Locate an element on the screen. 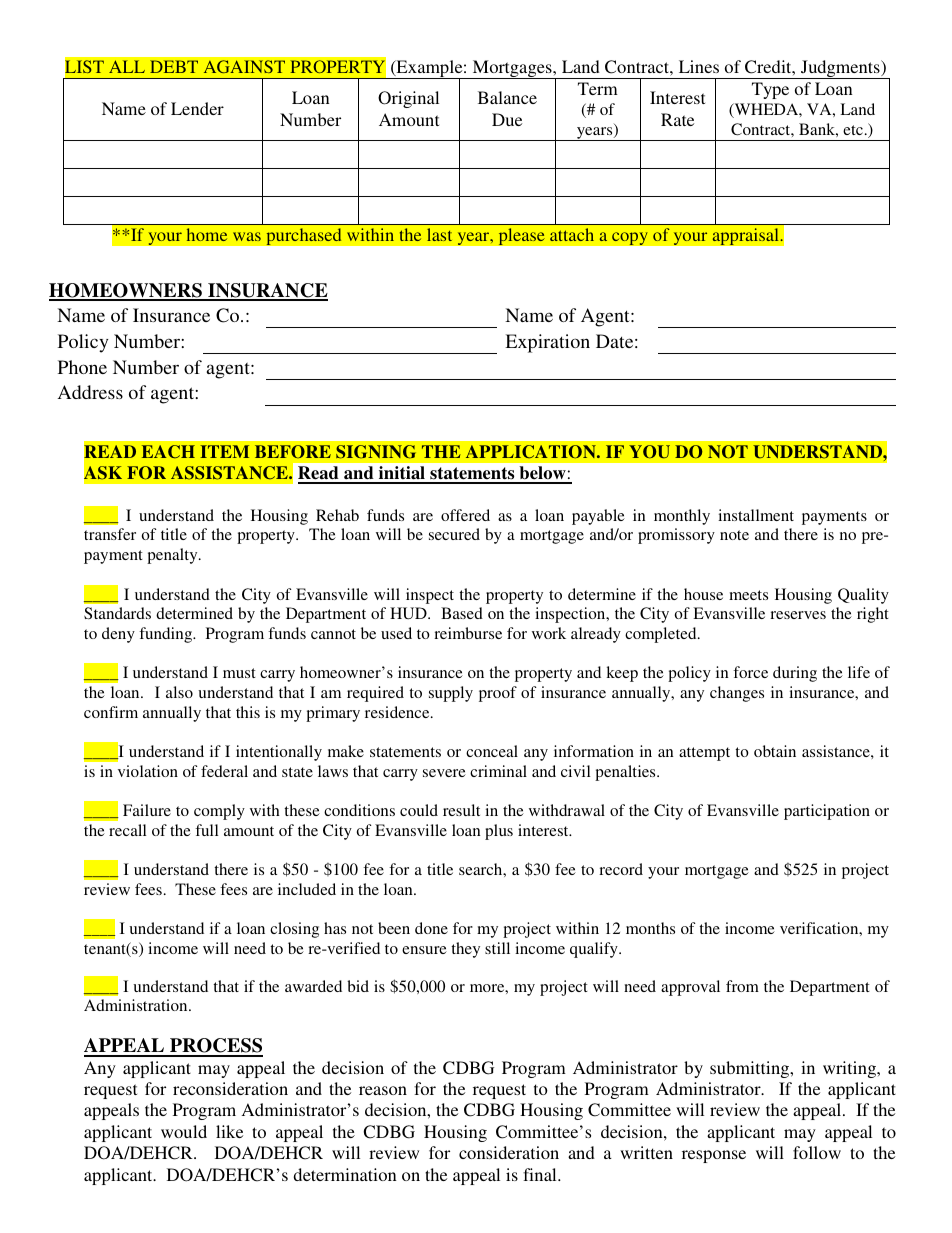 Image resolution: width=952 pixels, height=1233 pixels. Lender is located at coordinates (197, 108).
